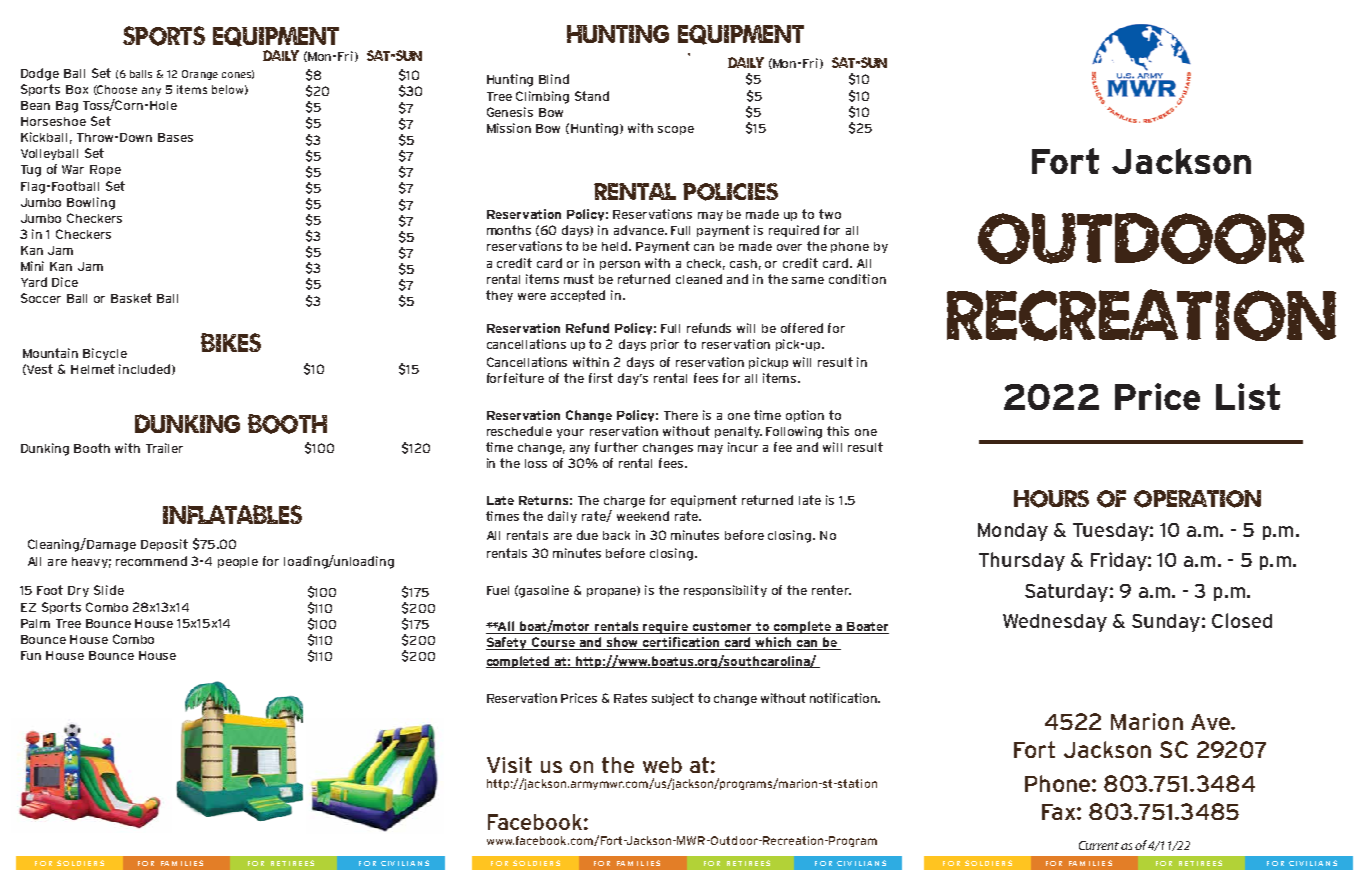  What do you see at coordinates (662, 765) in the page?
I see `web` at bounding box center [662, 765].
